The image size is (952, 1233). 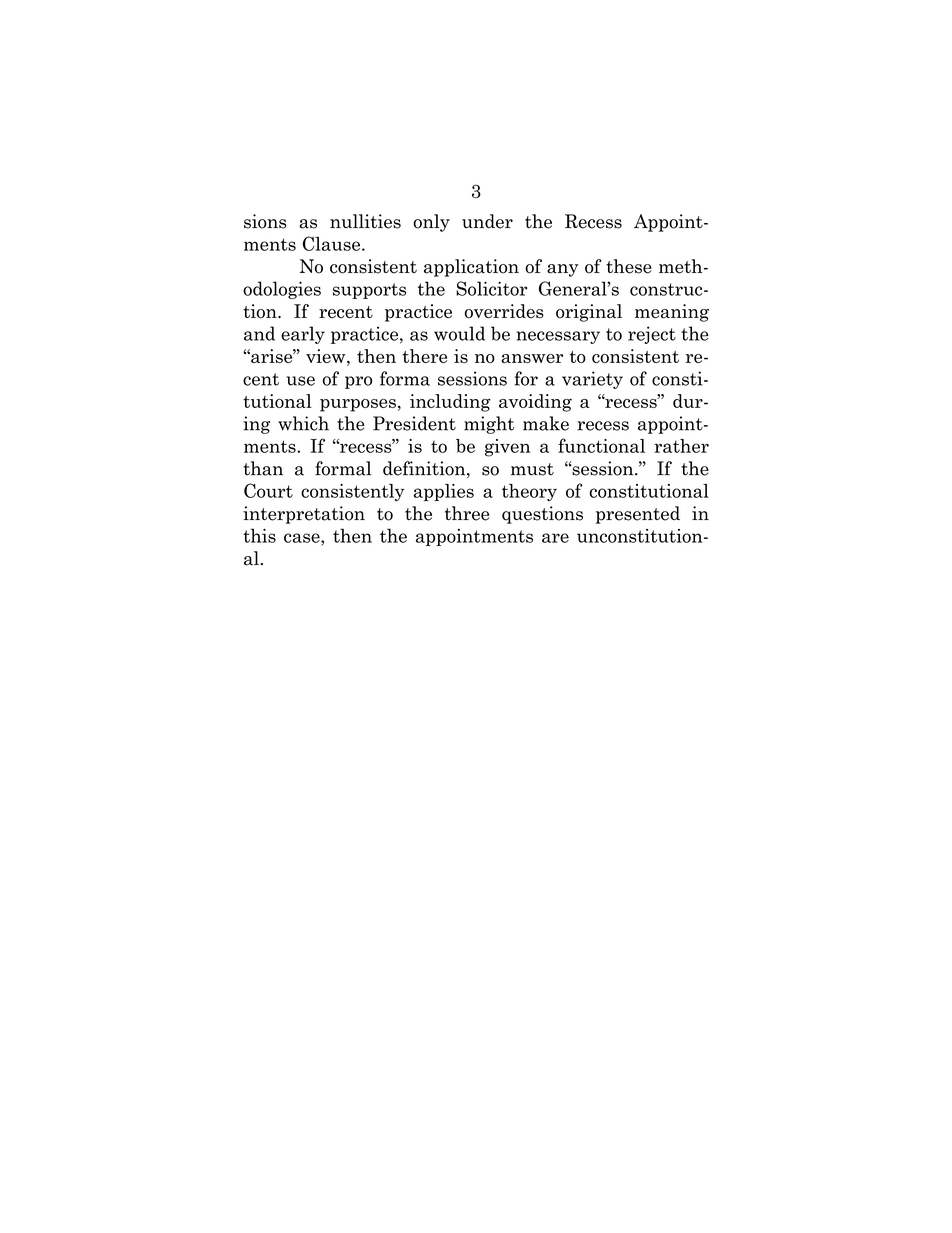 I want to click on pro, so click(x=358, y=382).
